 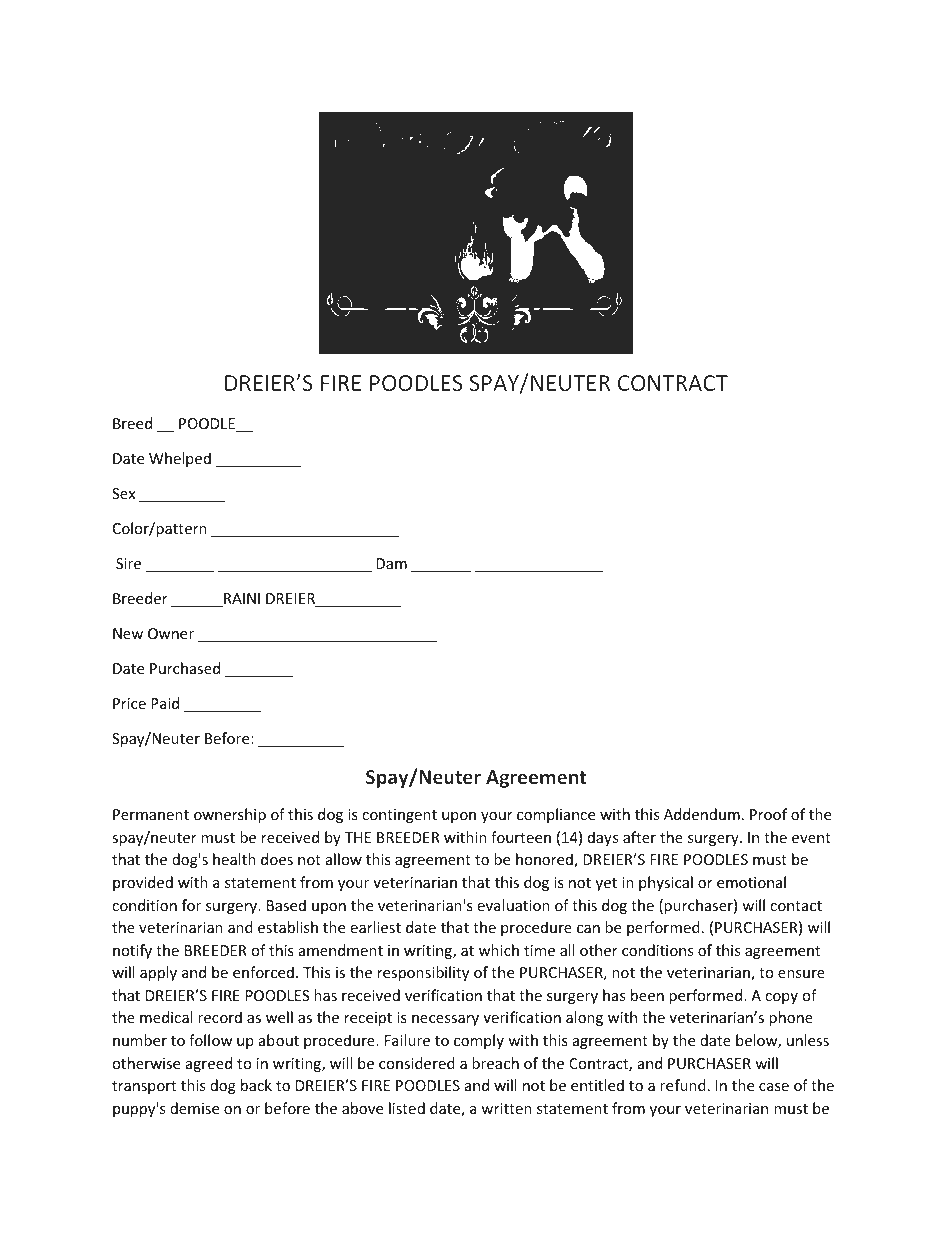 What do you see at coordinates (185, 668) in the image?
I see `Purchased` at bounding box center [185, 668].
